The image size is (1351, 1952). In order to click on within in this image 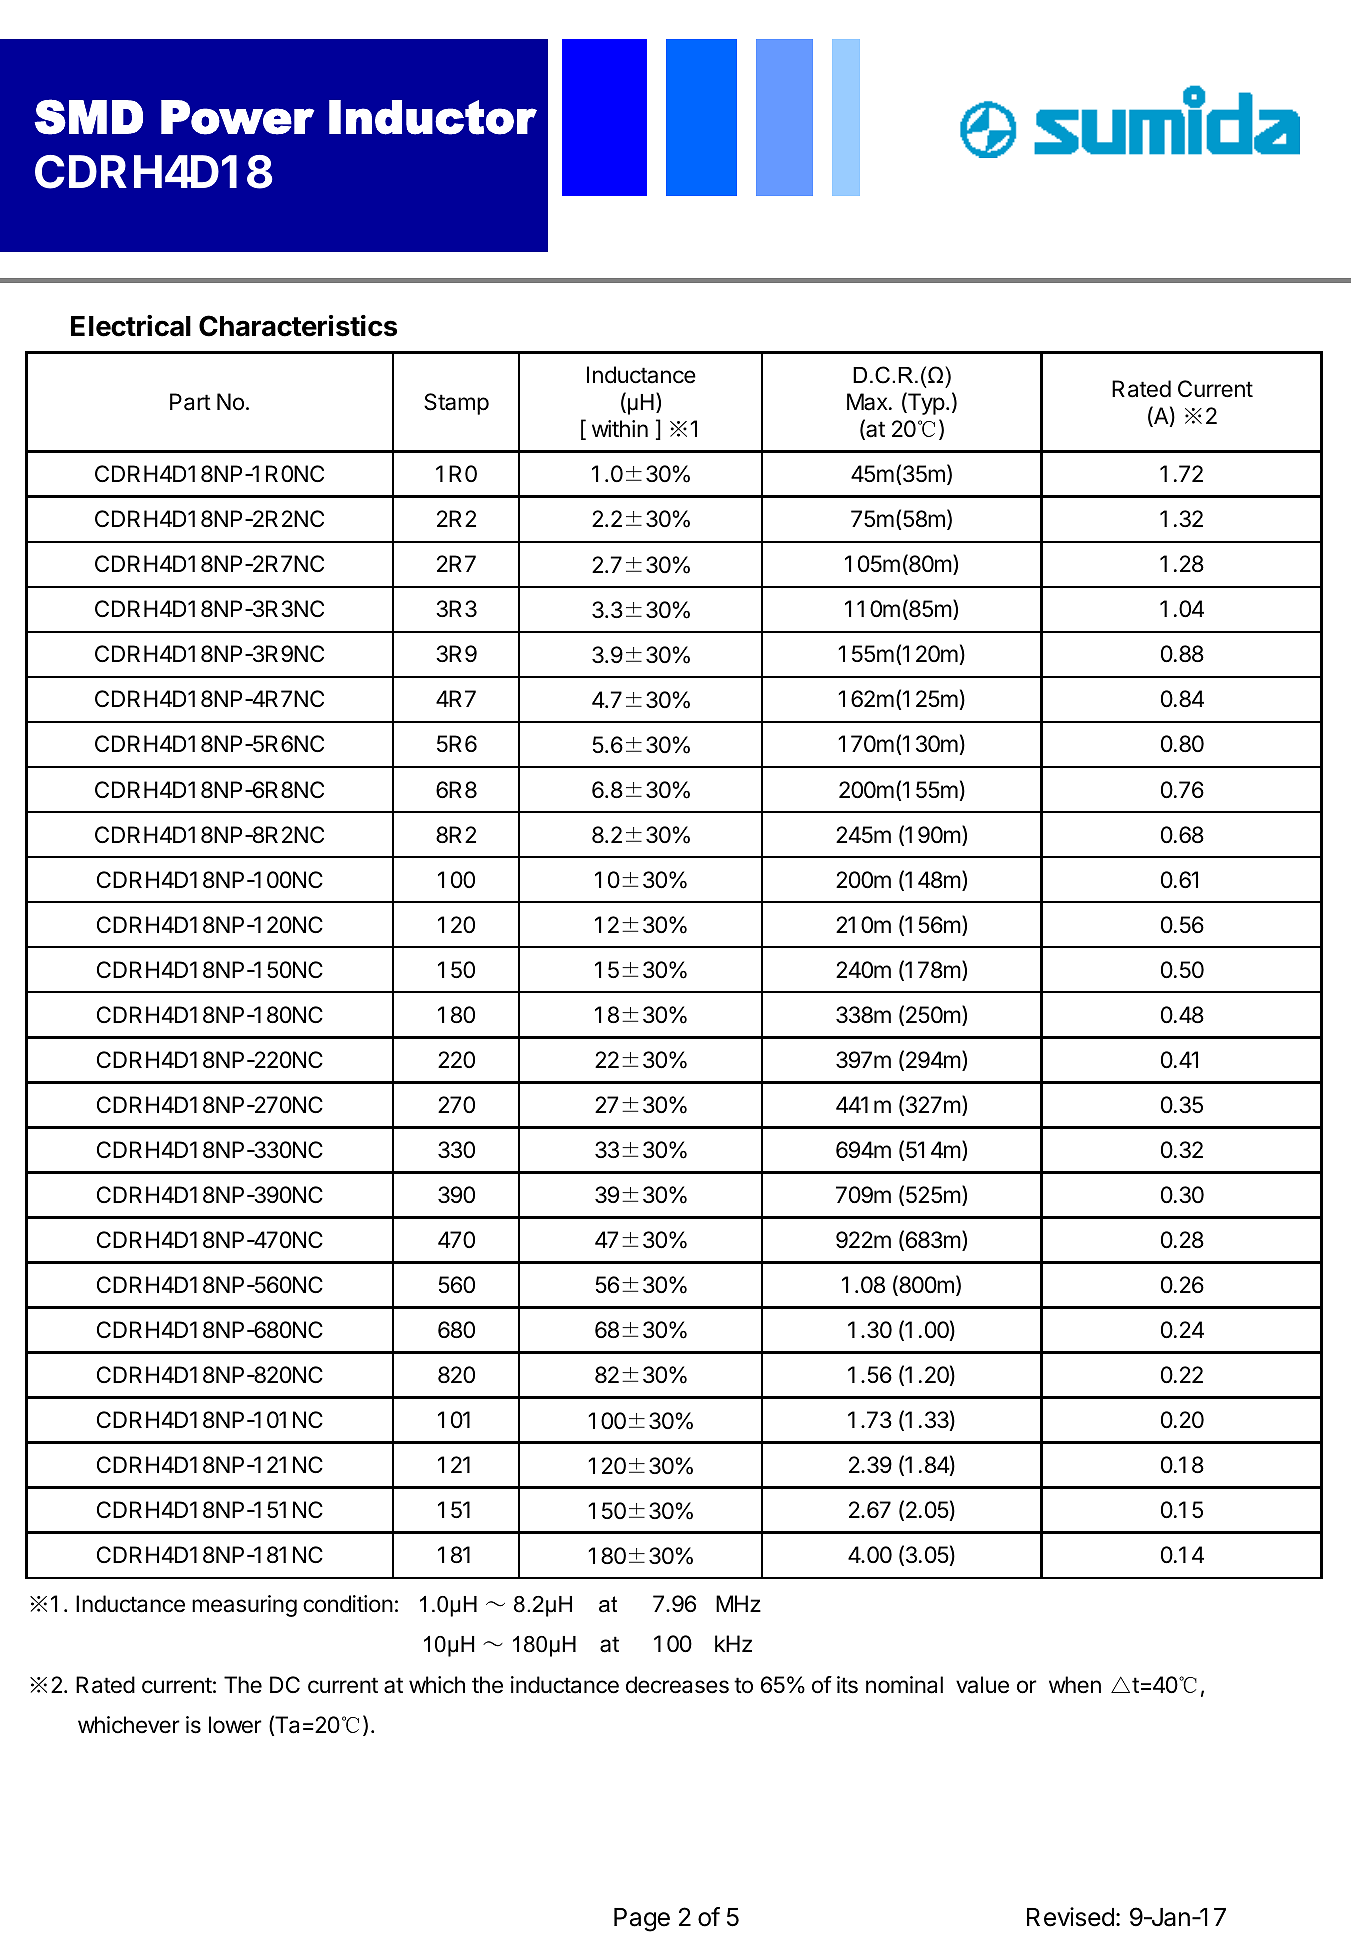, I will do `click(620, 428)`.
